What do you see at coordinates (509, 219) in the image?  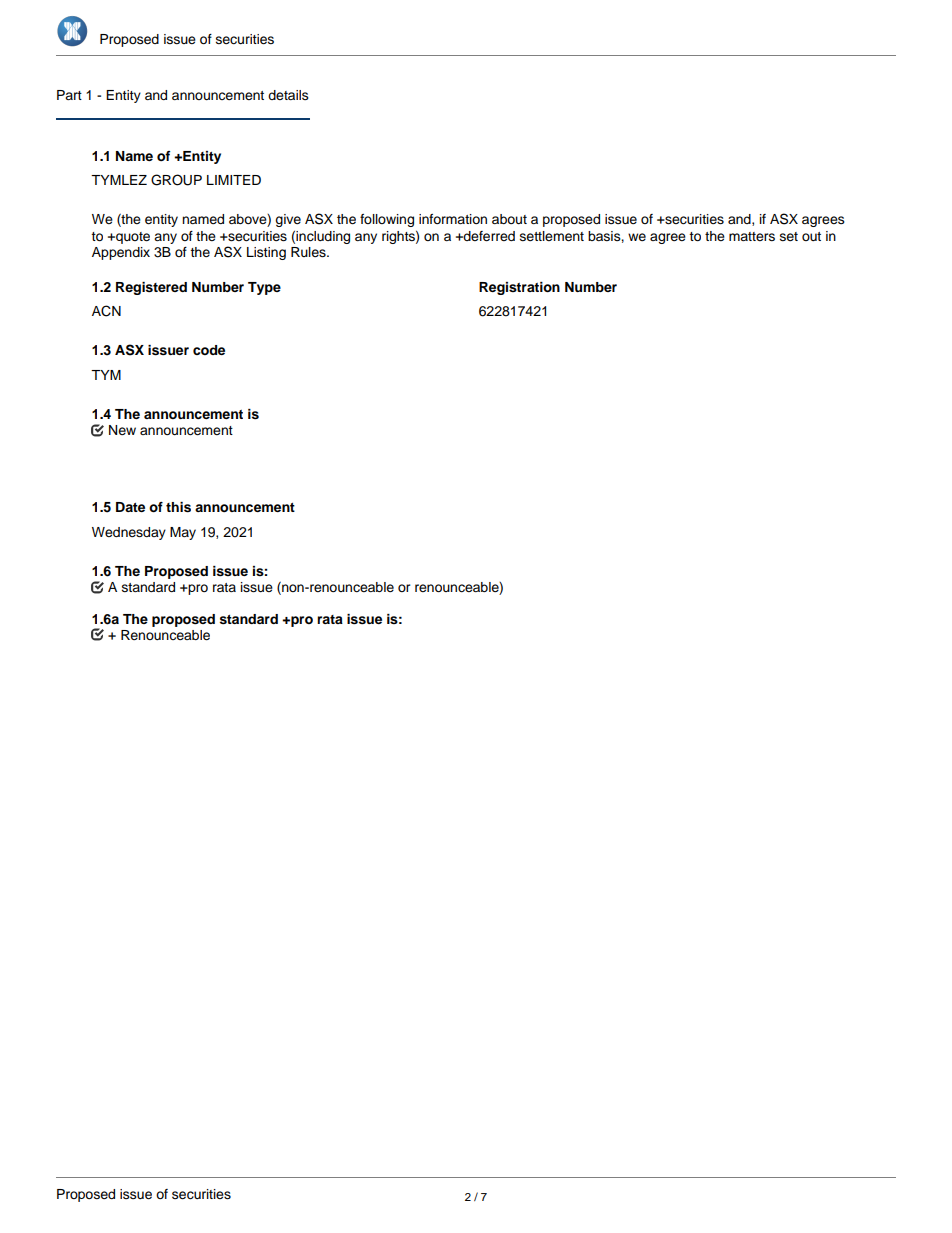 I see `about` at bounding box center [509, 219].
